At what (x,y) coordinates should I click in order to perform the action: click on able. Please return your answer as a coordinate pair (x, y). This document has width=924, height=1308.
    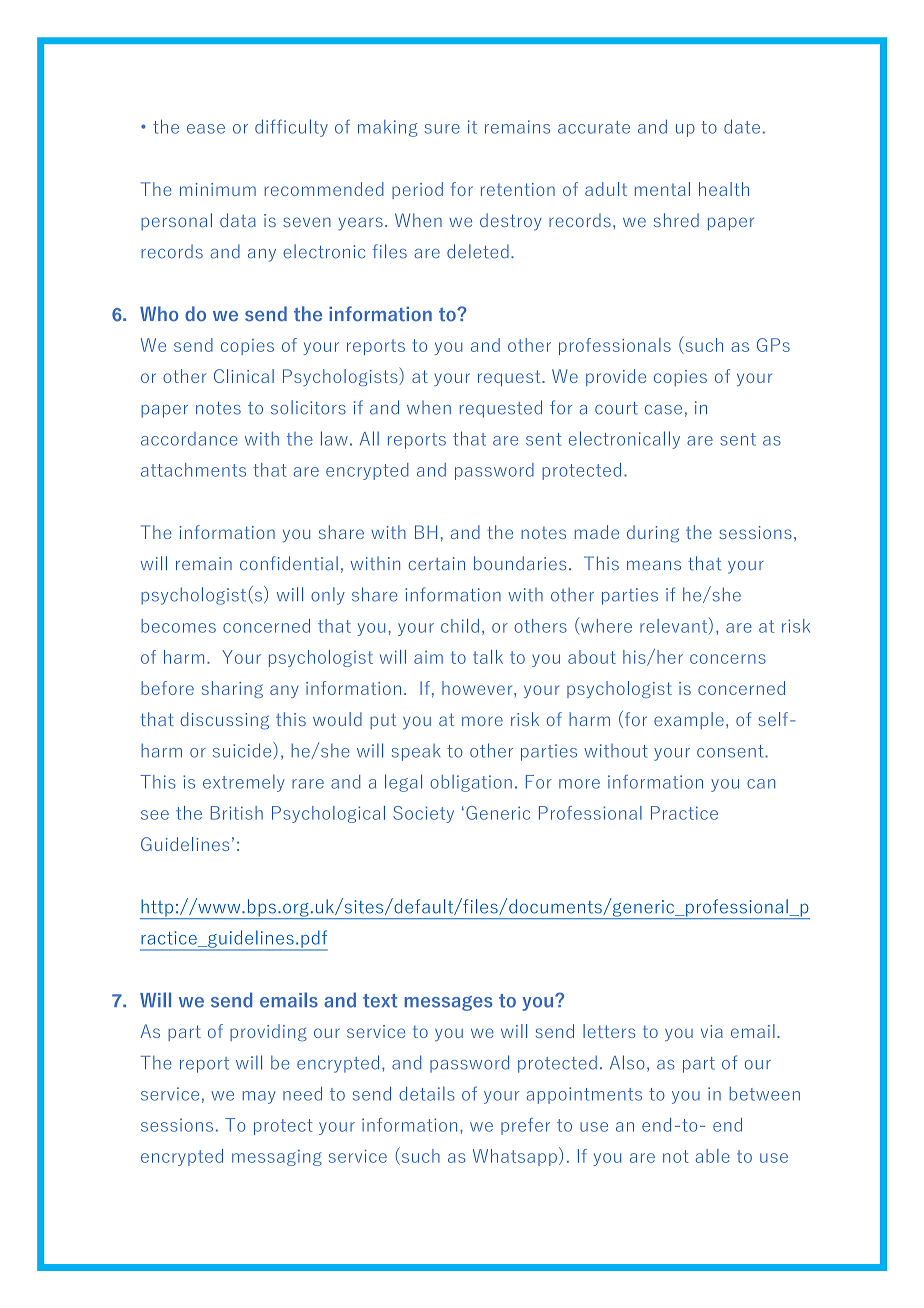
    Looking at the image, I should click on (713, 1156).
